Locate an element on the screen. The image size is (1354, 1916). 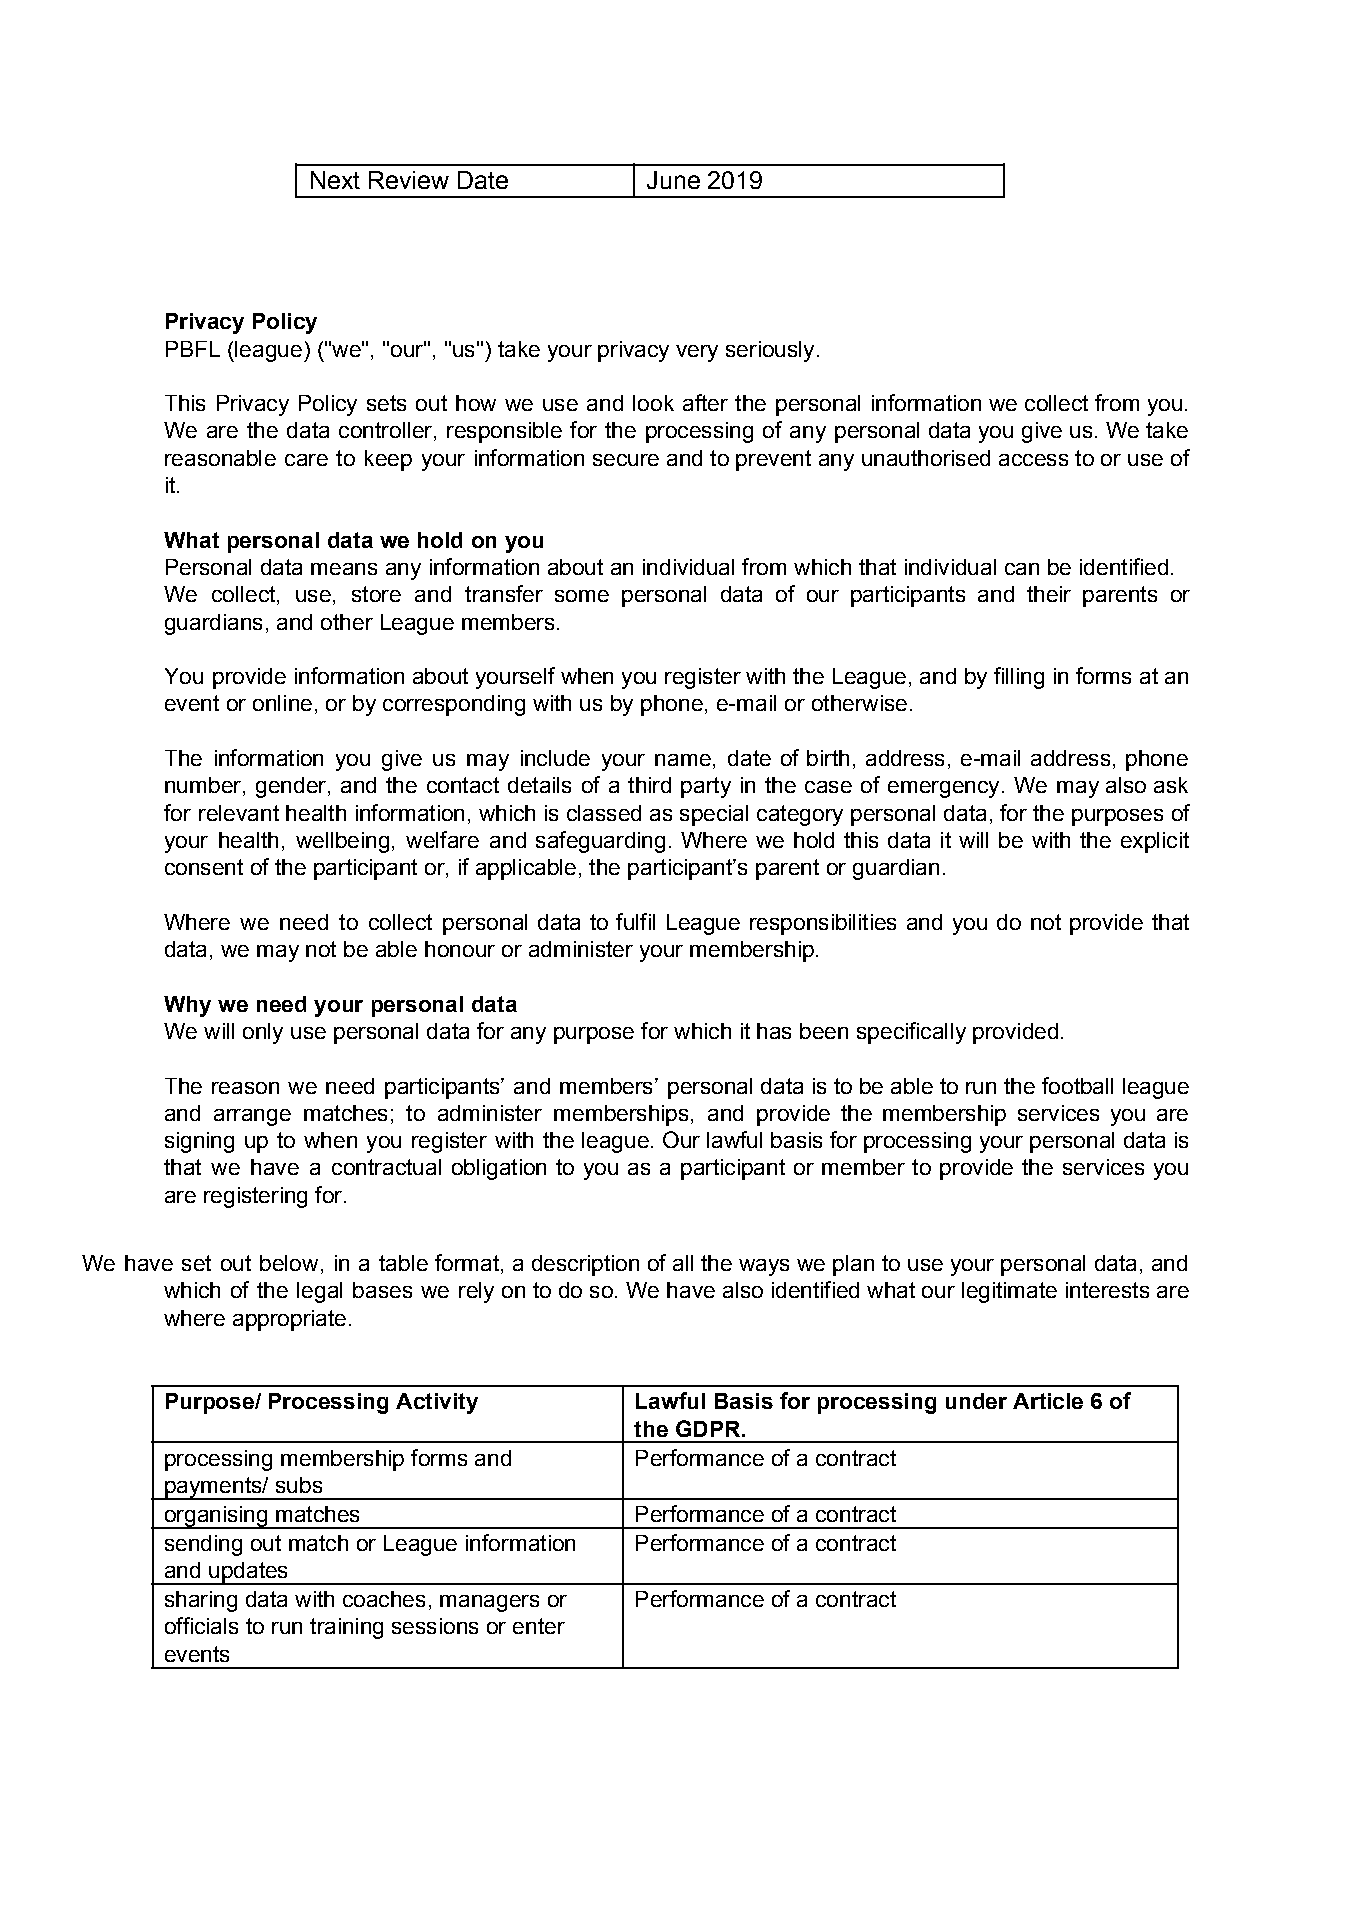
football is located at coordinates (1077, 1085).
